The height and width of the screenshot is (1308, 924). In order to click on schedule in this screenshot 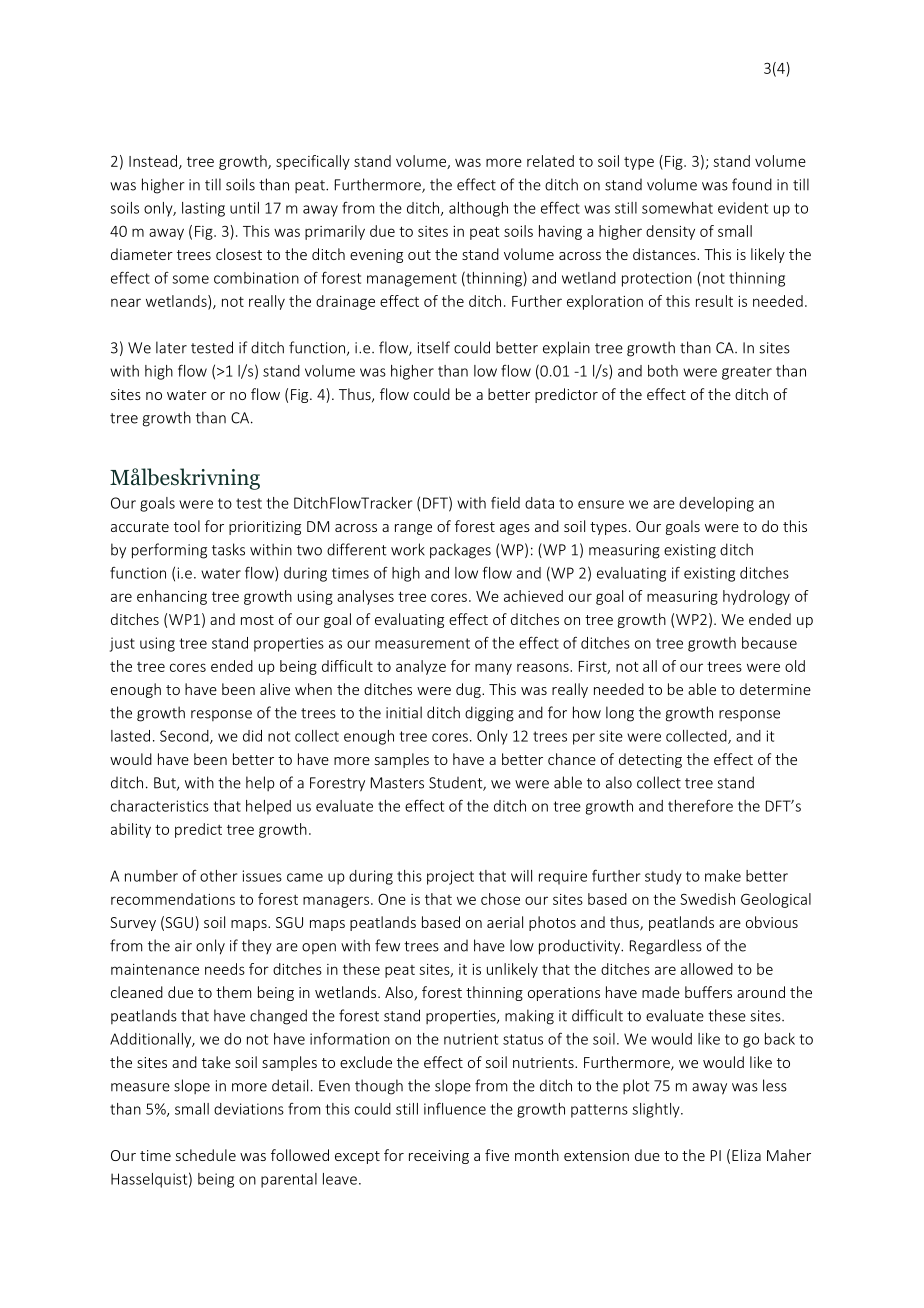, I will do `click(206, 1155)`.
